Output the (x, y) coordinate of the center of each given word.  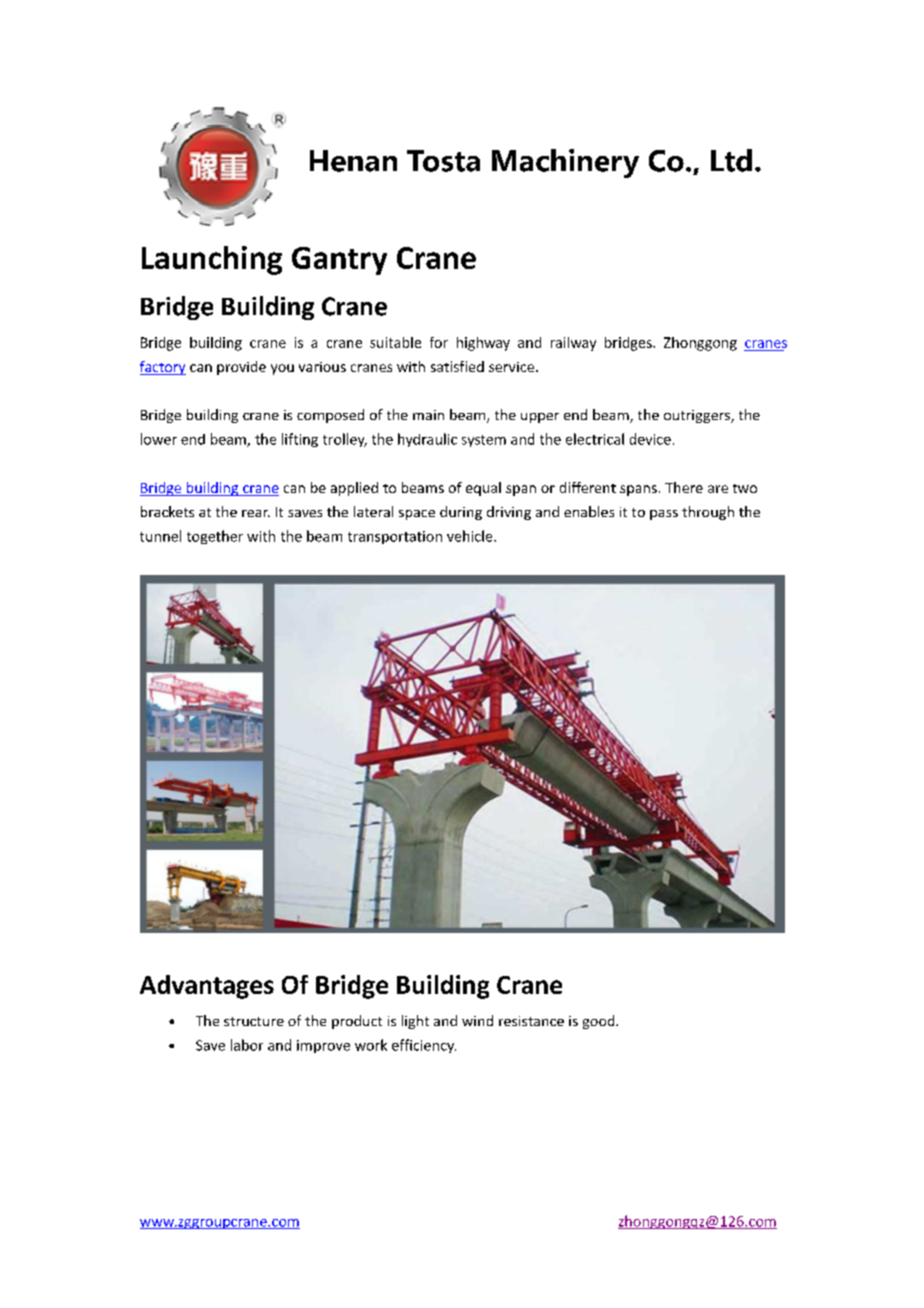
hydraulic (427, 440)
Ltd (731, 160)
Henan (353, 161)
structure (254, 1021)
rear (256, 513)
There (684, 487)
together (215, 537)
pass (664, 515)
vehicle (471, 536)
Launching (212, 260)
